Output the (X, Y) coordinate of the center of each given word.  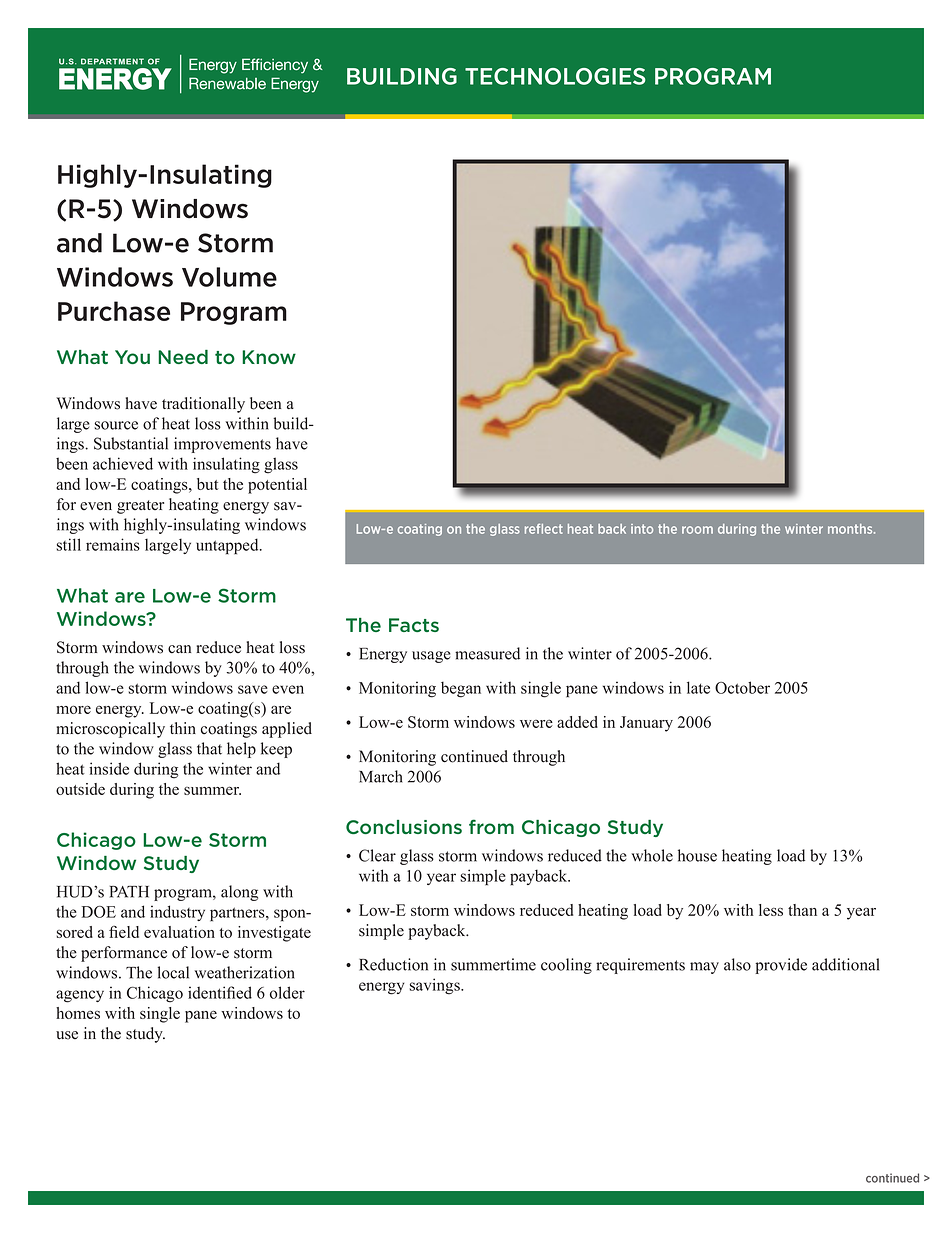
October (742, 687)
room (697, 530)
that (209, 748)
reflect (544, 529)
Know (269, 357)
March (381, 776)
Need (183, 357)
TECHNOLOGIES (555, 76)
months (851, 529)
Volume (229, 277)
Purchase (114, 311)
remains (113, 544)
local (173, 972)
